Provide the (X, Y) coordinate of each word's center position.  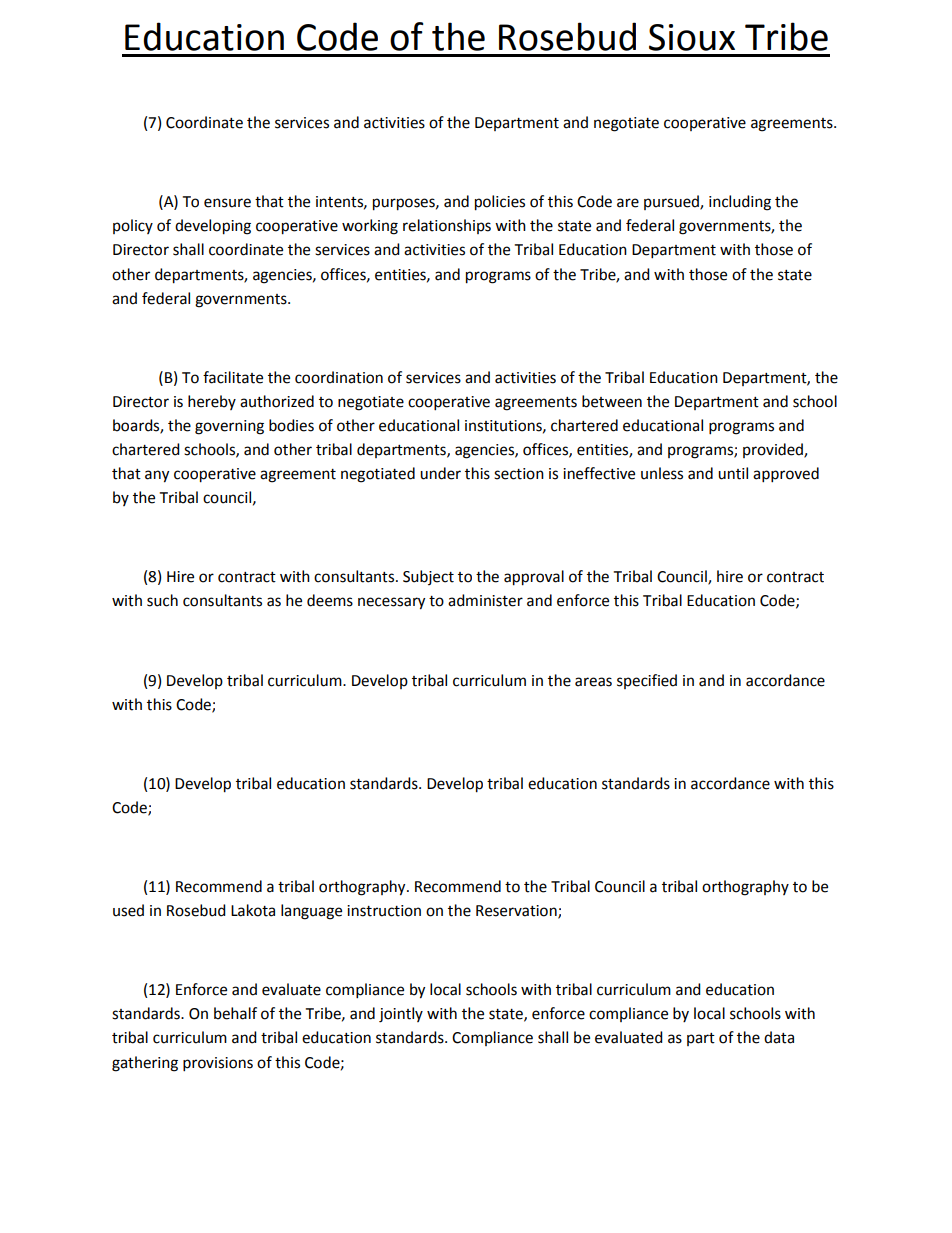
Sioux (692, 37)
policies (500, 203)
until (733, 473)
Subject (428, 577)
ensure (227, 203)
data (779, 1037)
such (162, 600)
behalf (235, 1013)
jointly (401, 1015)
